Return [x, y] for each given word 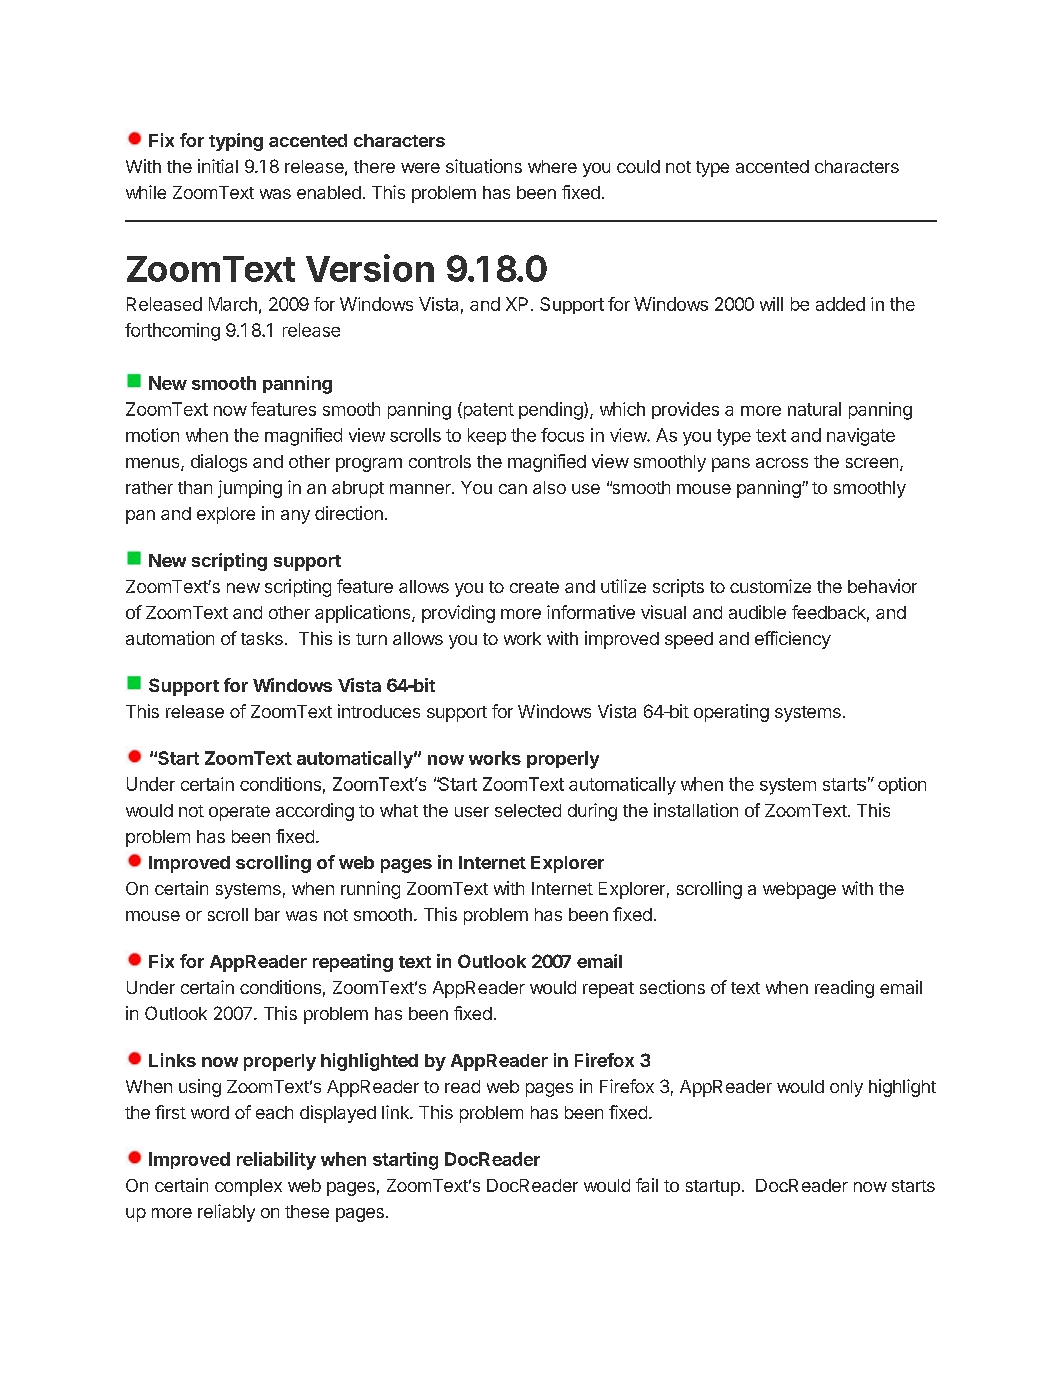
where [552, 166]
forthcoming [172, 332]
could [638, 166]
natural [814, 409]
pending [551, 411]
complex [248, 1187]
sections [672, 987]
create [534, 587]
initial [218, 166]
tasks [262, 638]
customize [770, 586]
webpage [799, 890]
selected [528, 810]
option [902, 785]
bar [267, 914]
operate [239, 813]
